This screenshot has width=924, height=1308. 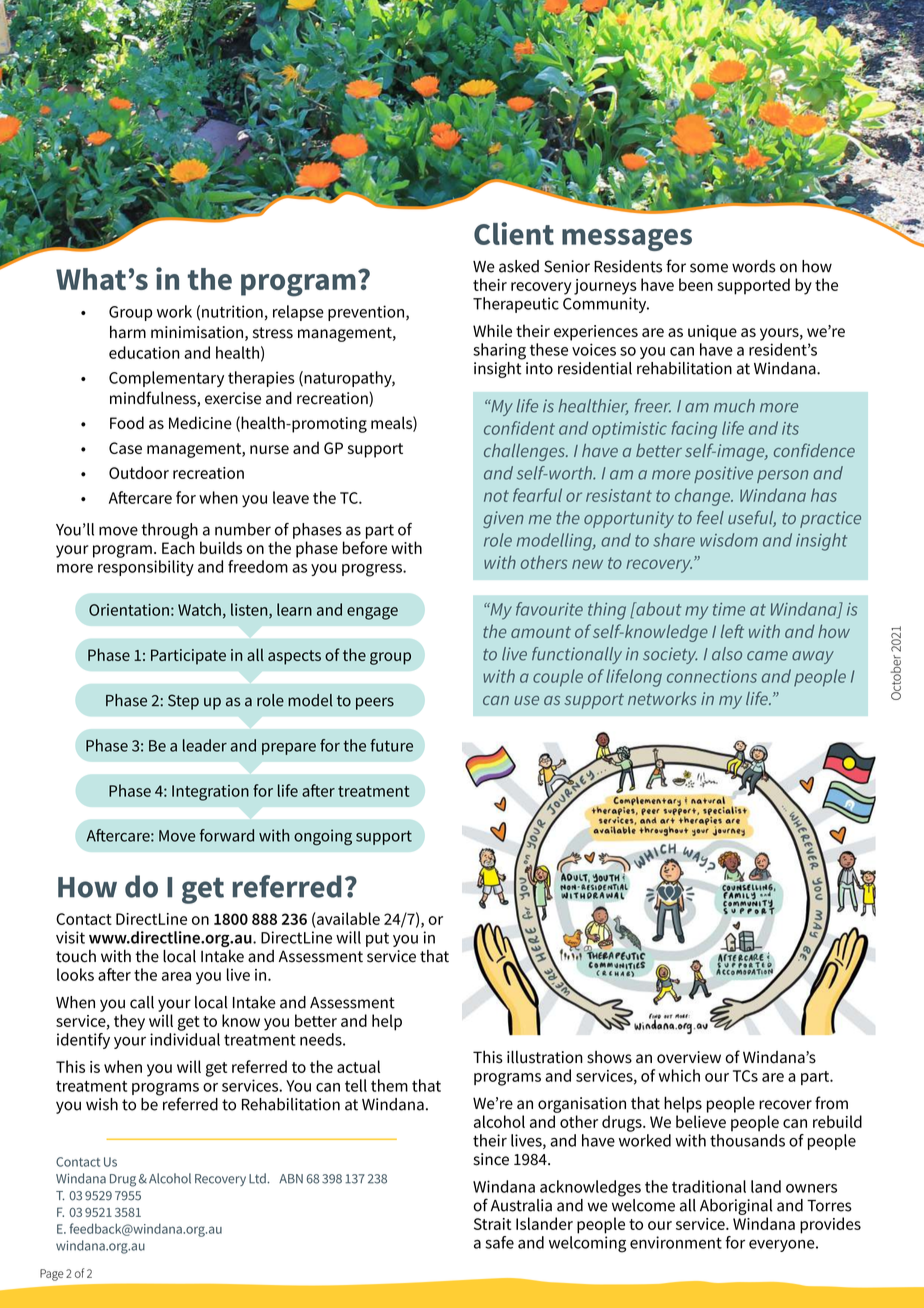 I want to click on visit, so click(x=70, y=937).
